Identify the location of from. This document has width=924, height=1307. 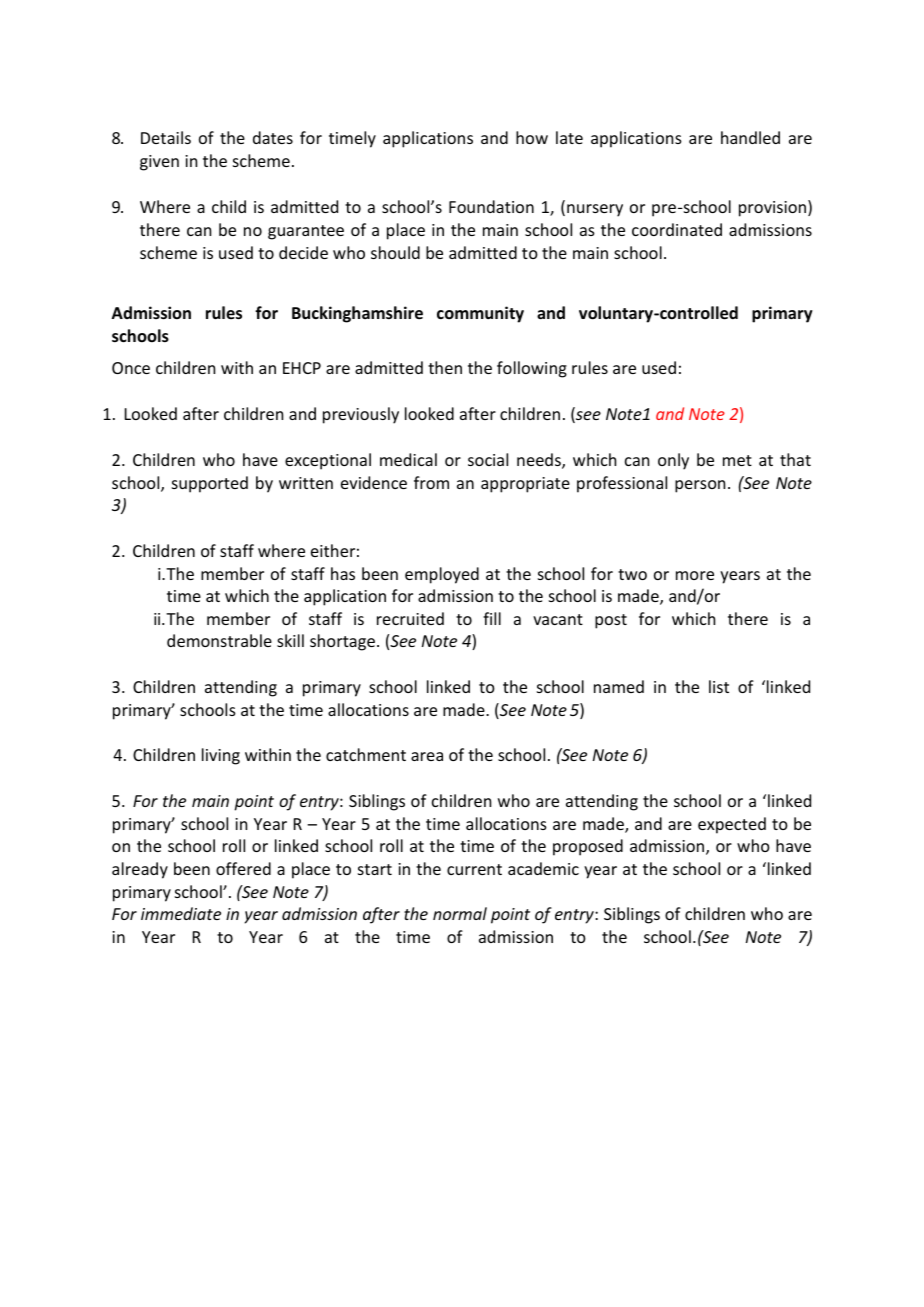
(431, 482).
